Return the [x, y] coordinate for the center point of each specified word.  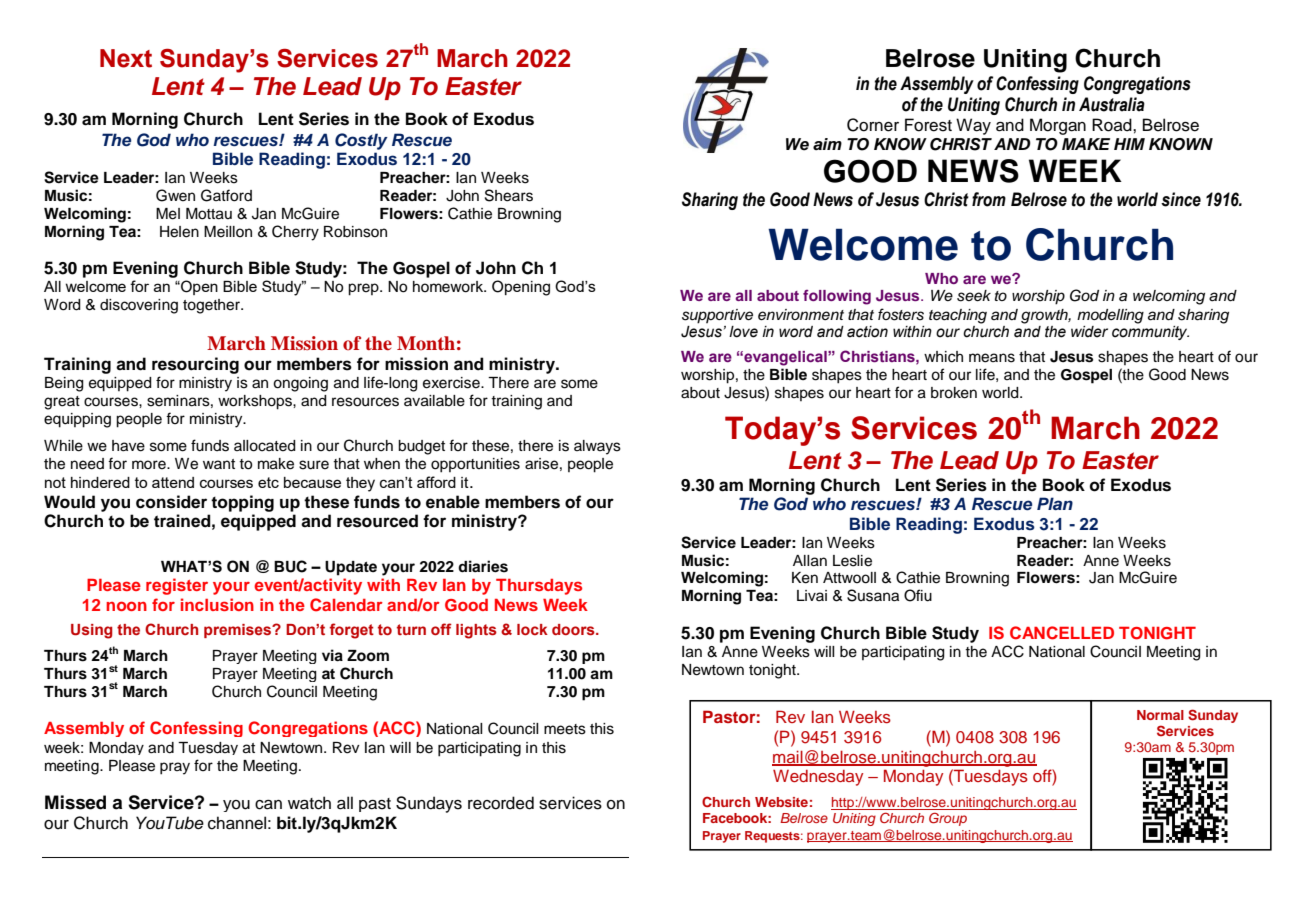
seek [974, 296]
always [597, 447]
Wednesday [818, 778]
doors [574, 630]
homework [449, 287]
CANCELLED [1062, 633]
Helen [179, 232]
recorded [501, 803]
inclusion [217, 604]
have [128, 446]
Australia [1112, 104]
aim [827, 144]
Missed [75, 802]
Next [126, 58]
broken [954, 393]
